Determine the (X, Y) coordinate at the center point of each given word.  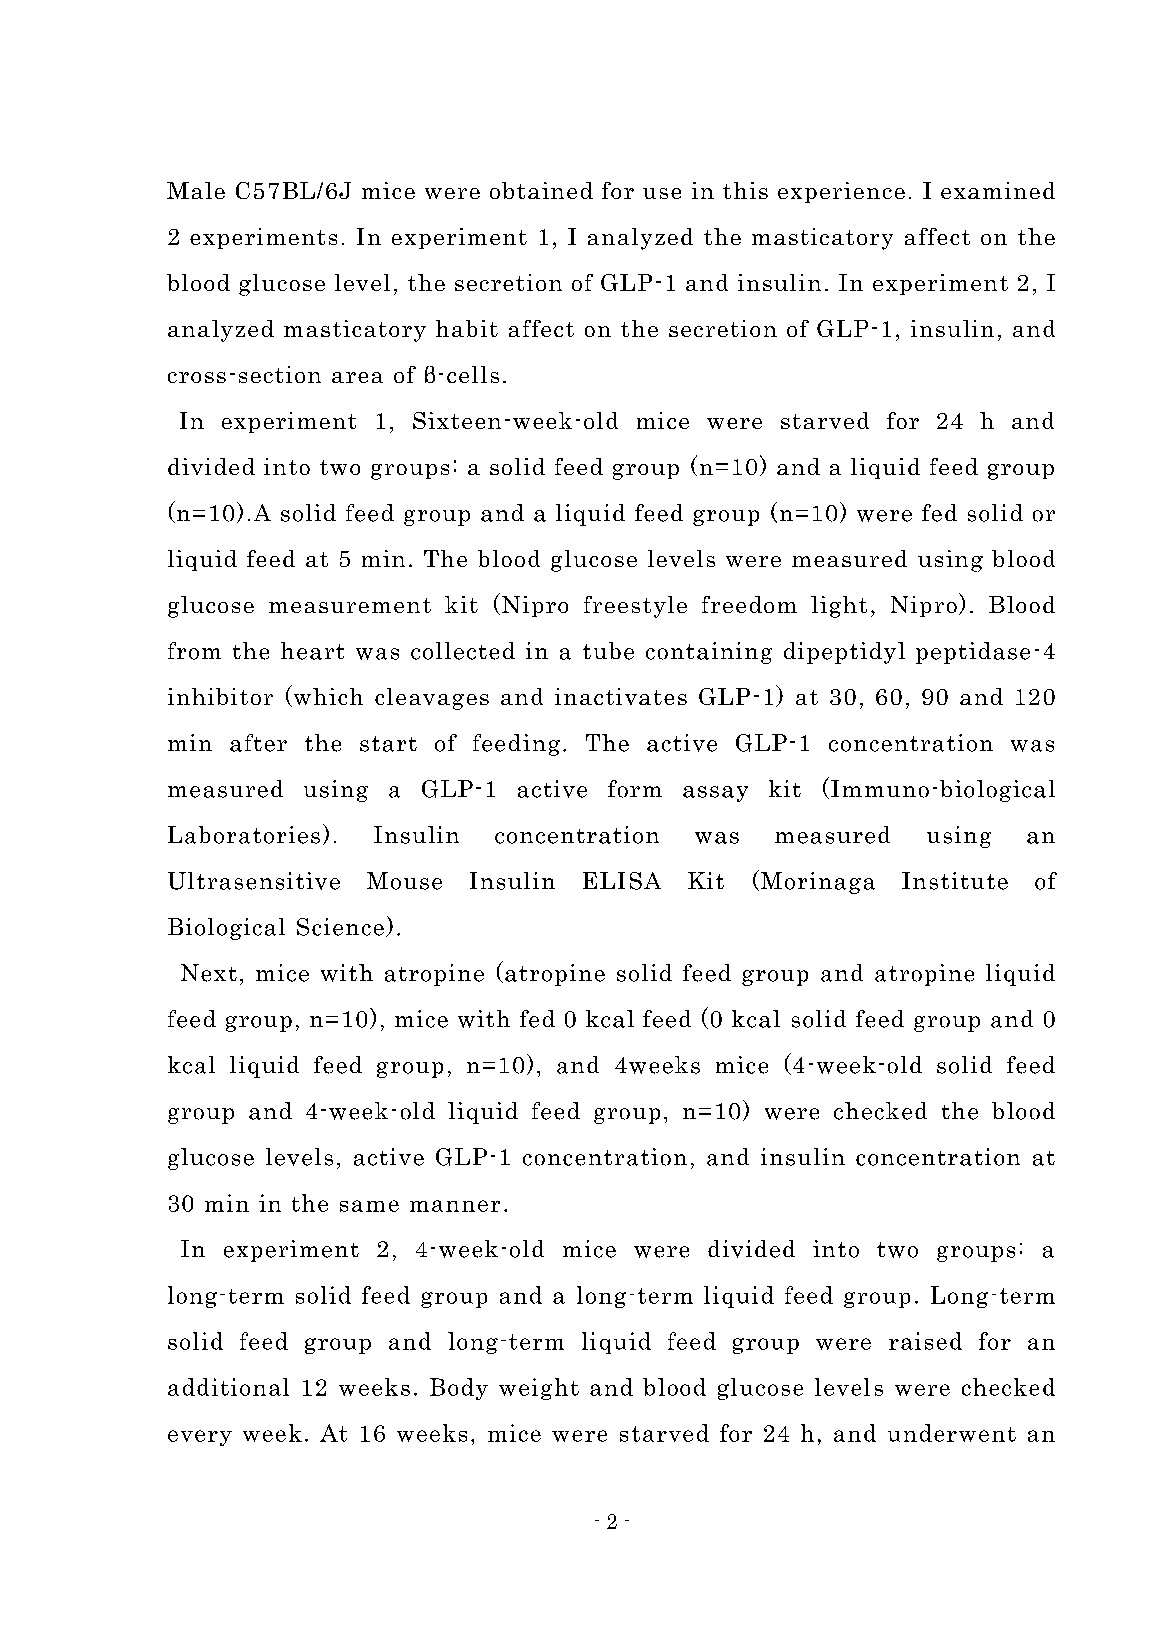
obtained (541, 190)
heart (312, 651)
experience (841, 192)
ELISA (622, 881)
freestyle (635, 607)
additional (228, 1387)
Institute (955, 881)
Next (209, 973)
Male (196, 190)
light (839, 607)
